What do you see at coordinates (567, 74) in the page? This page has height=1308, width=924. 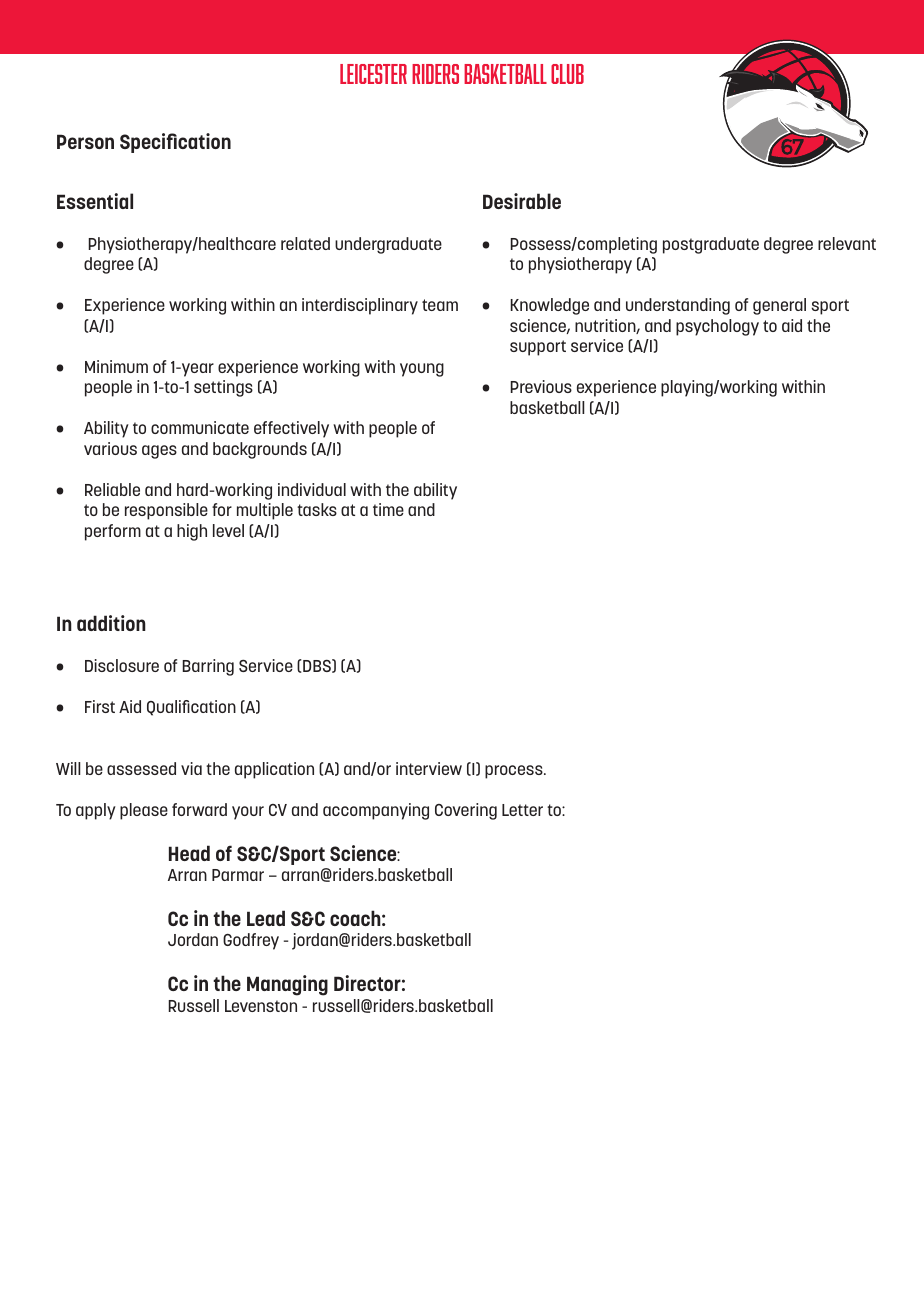 I see `Club` at bounding box center [567, 74].
